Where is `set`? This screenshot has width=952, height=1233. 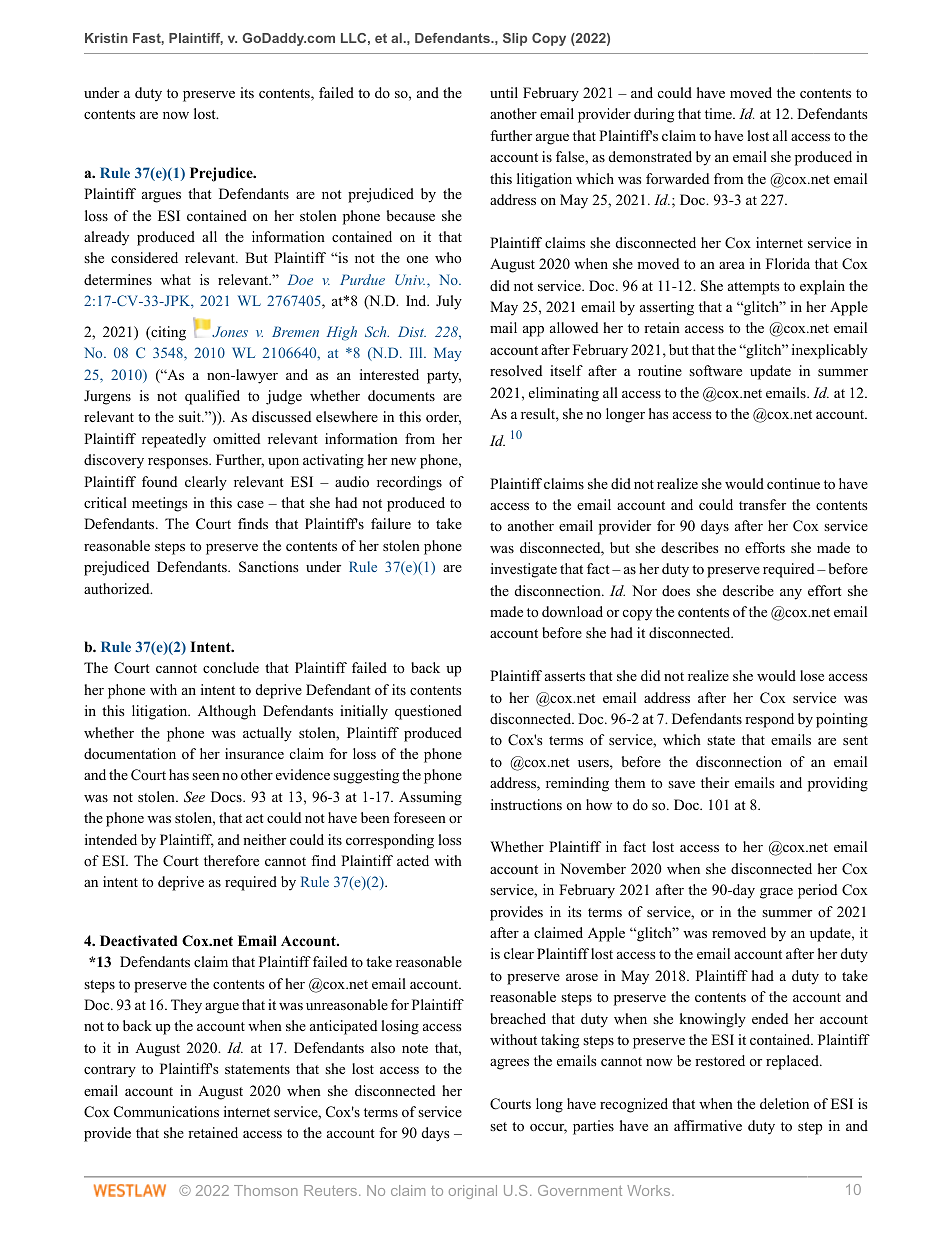
set is located at coordinates (498, 1126).
